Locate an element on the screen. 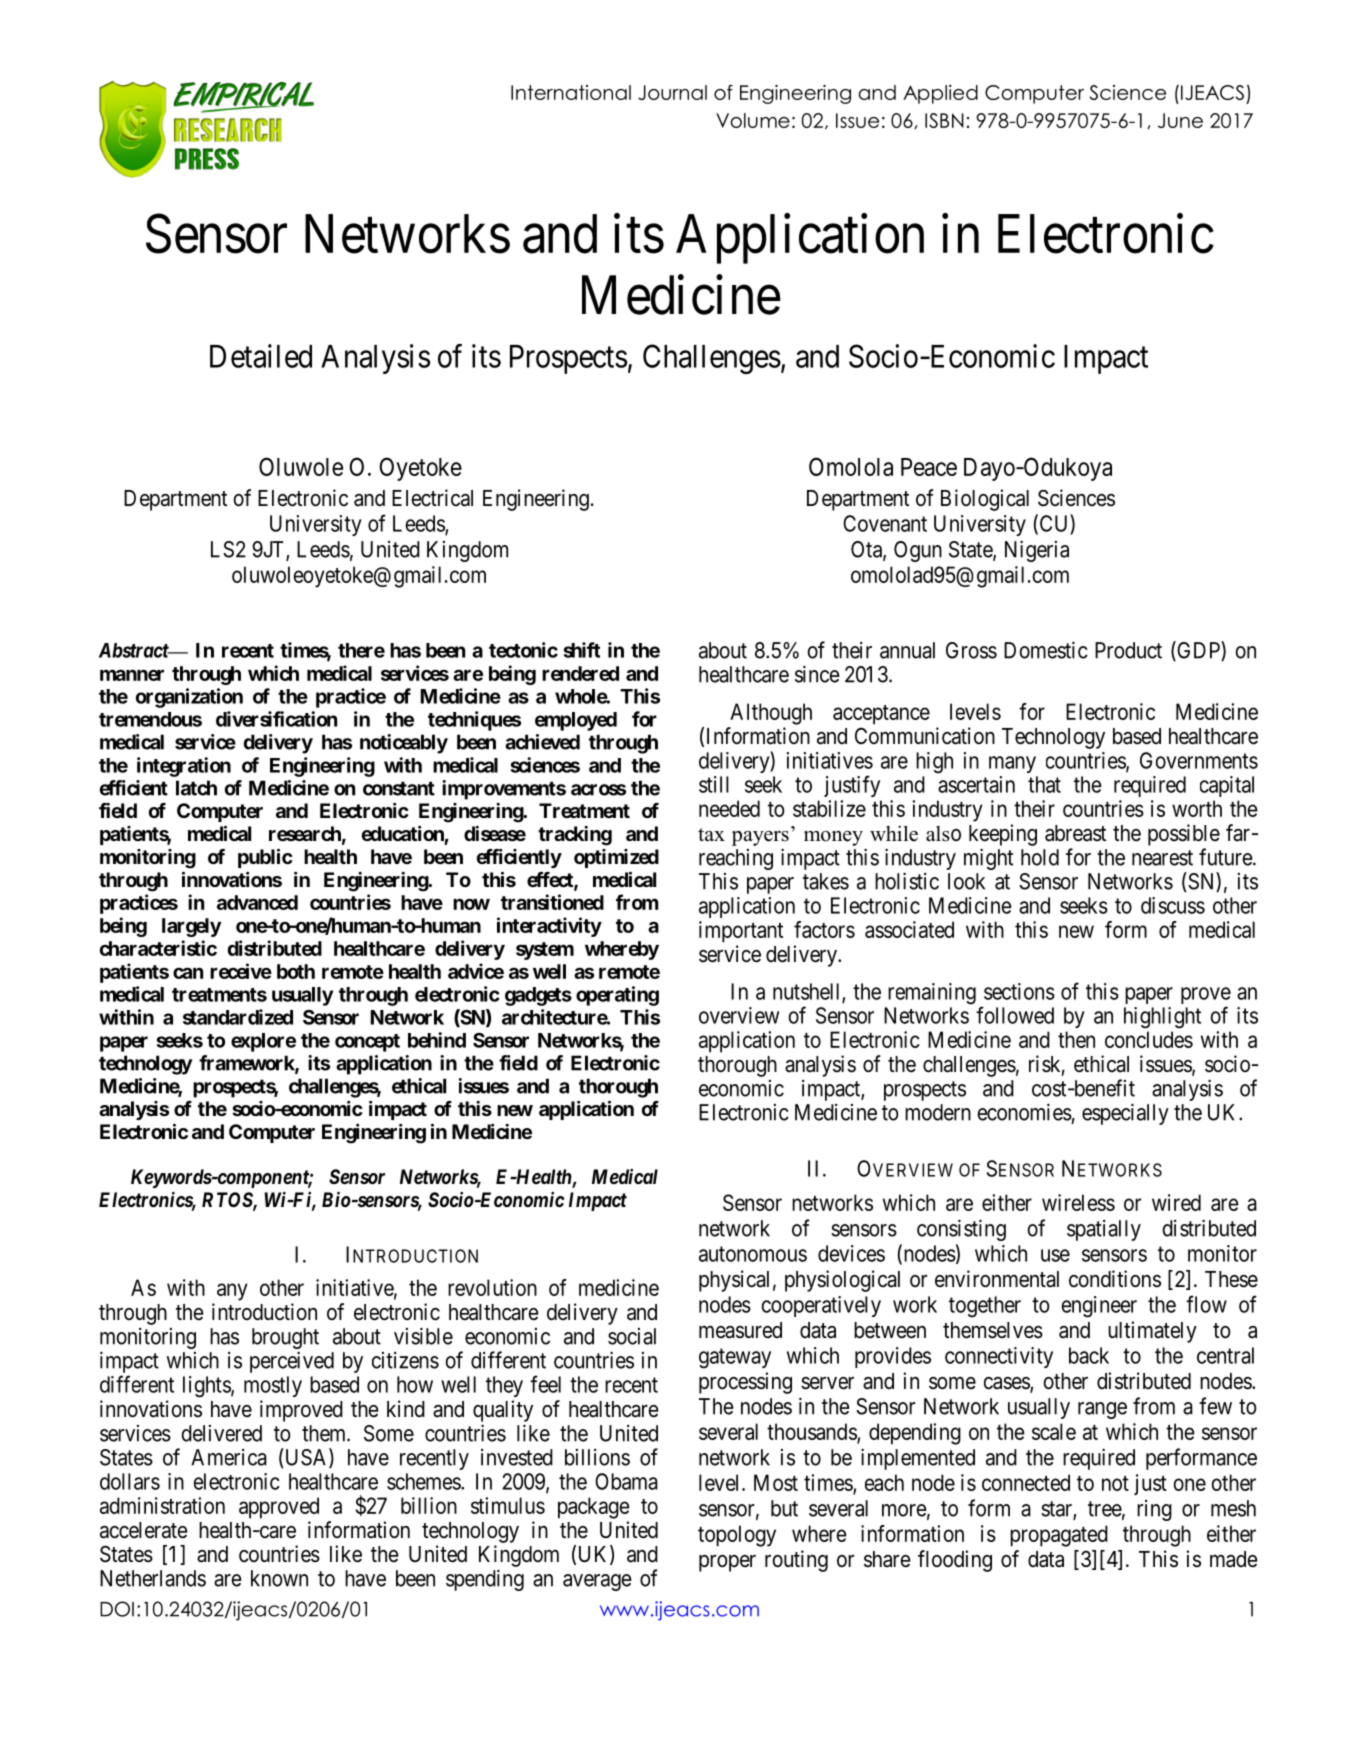 The image size is (1356, 1754). wireless is located at coordinates (1078, 1202).
